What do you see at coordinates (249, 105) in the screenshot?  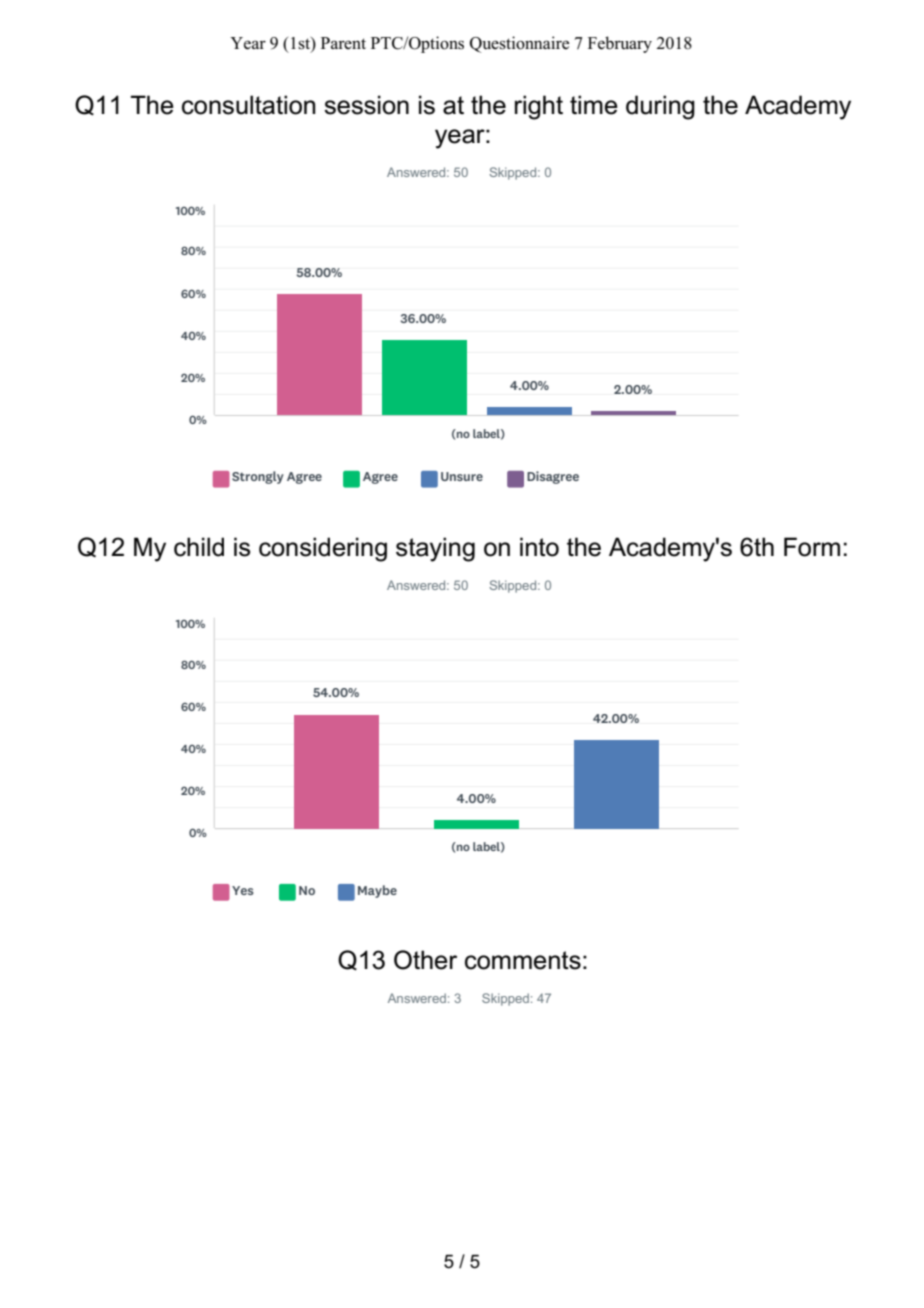 I see `consultation` at bounding box center [249, 105].
